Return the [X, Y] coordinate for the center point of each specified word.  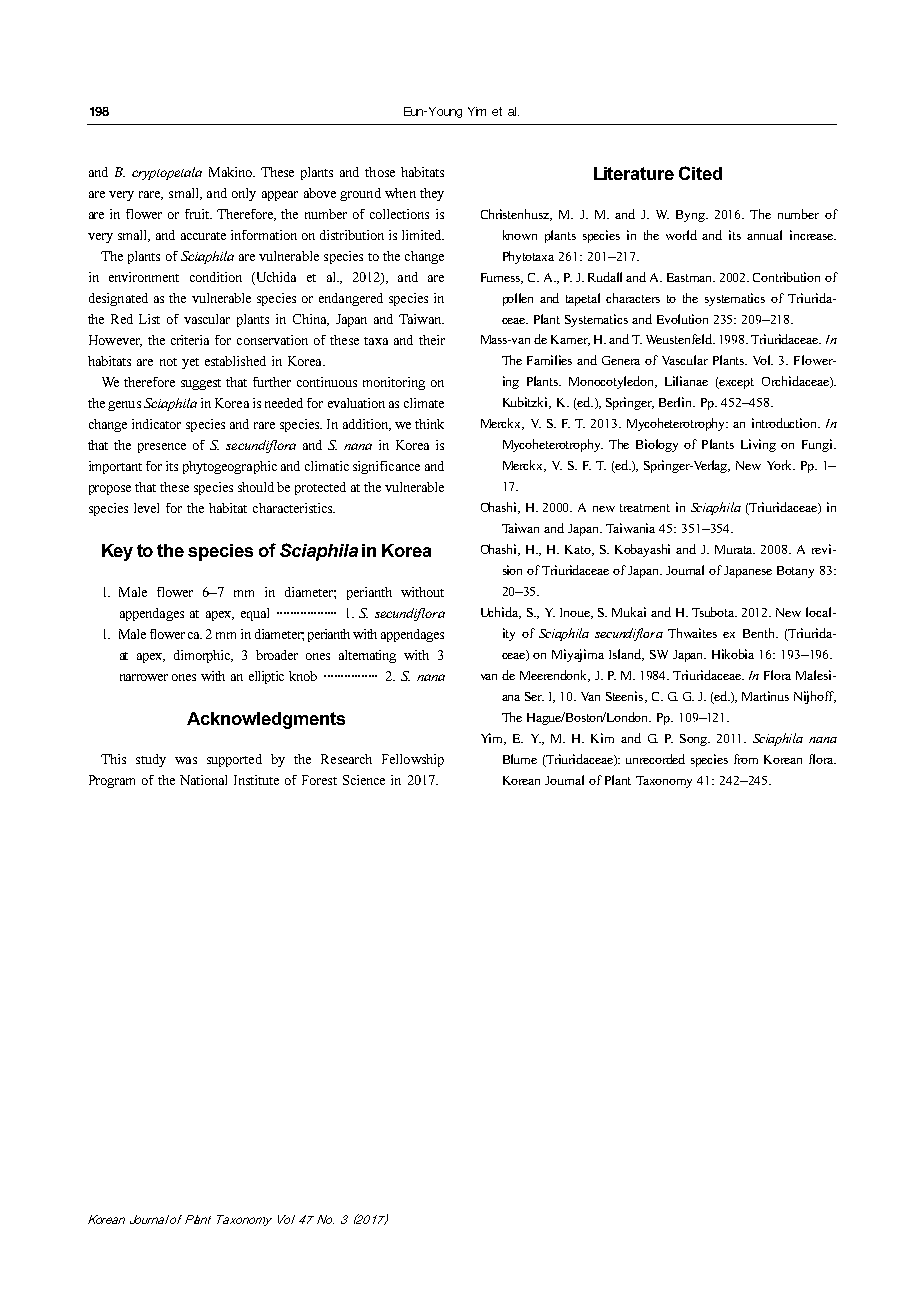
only [244, 194]
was [186, 760]
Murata [735, 549]
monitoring [394, 383]
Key [117, 552]
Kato [579, 550]
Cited [700, 173]
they [432, 194]
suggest [201, 384]
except [736, 383]
